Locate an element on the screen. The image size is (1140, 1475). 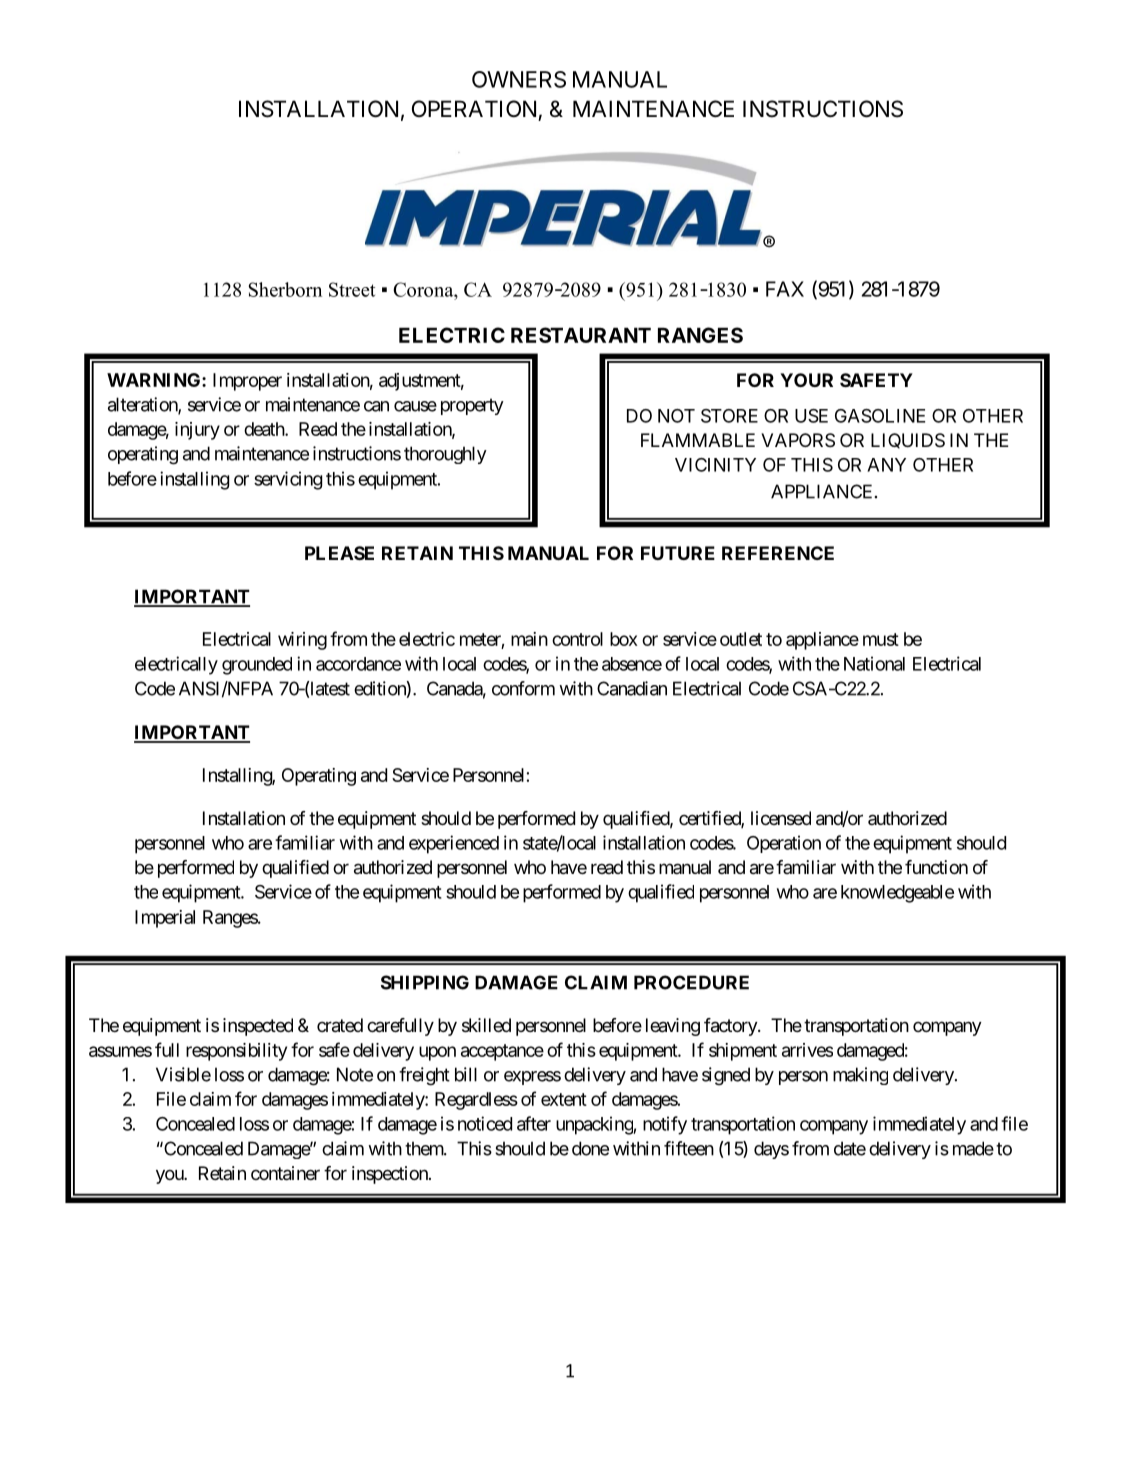
wiring is located at coordinates (302, 641).
